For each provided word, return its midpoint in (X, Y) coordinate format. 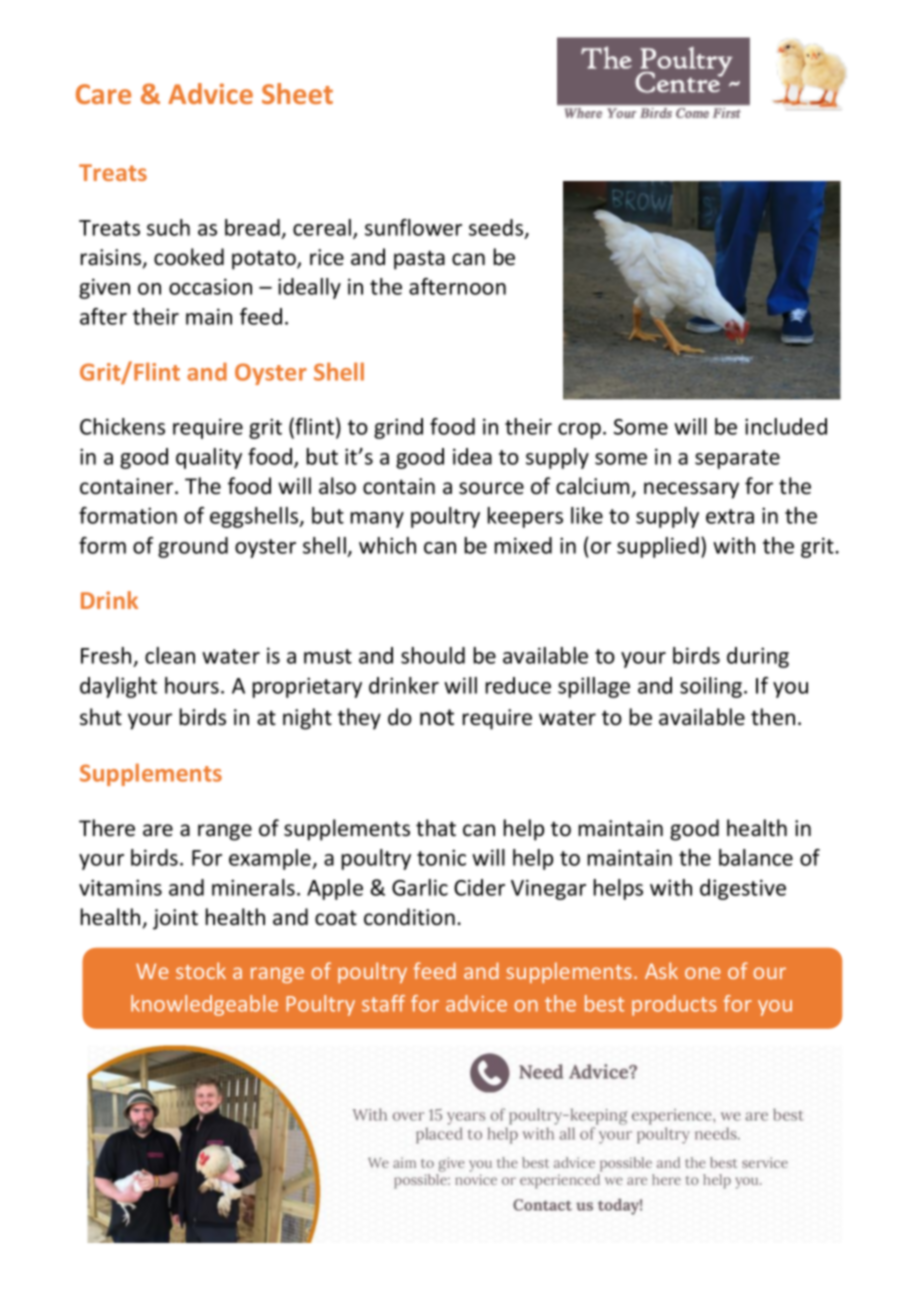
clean (170, 655)
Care (103, 94)
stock (201, 970)
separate (737, 459)
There (107, 828)
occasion (210, 286)
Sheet (297, 93)
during (758, 657)
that (436, 828)
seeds (497, 229)
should (433, 655)
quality (209, 458)
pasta (419, 260)
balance (756, 857)
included (786, 426)
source (491, 488)
